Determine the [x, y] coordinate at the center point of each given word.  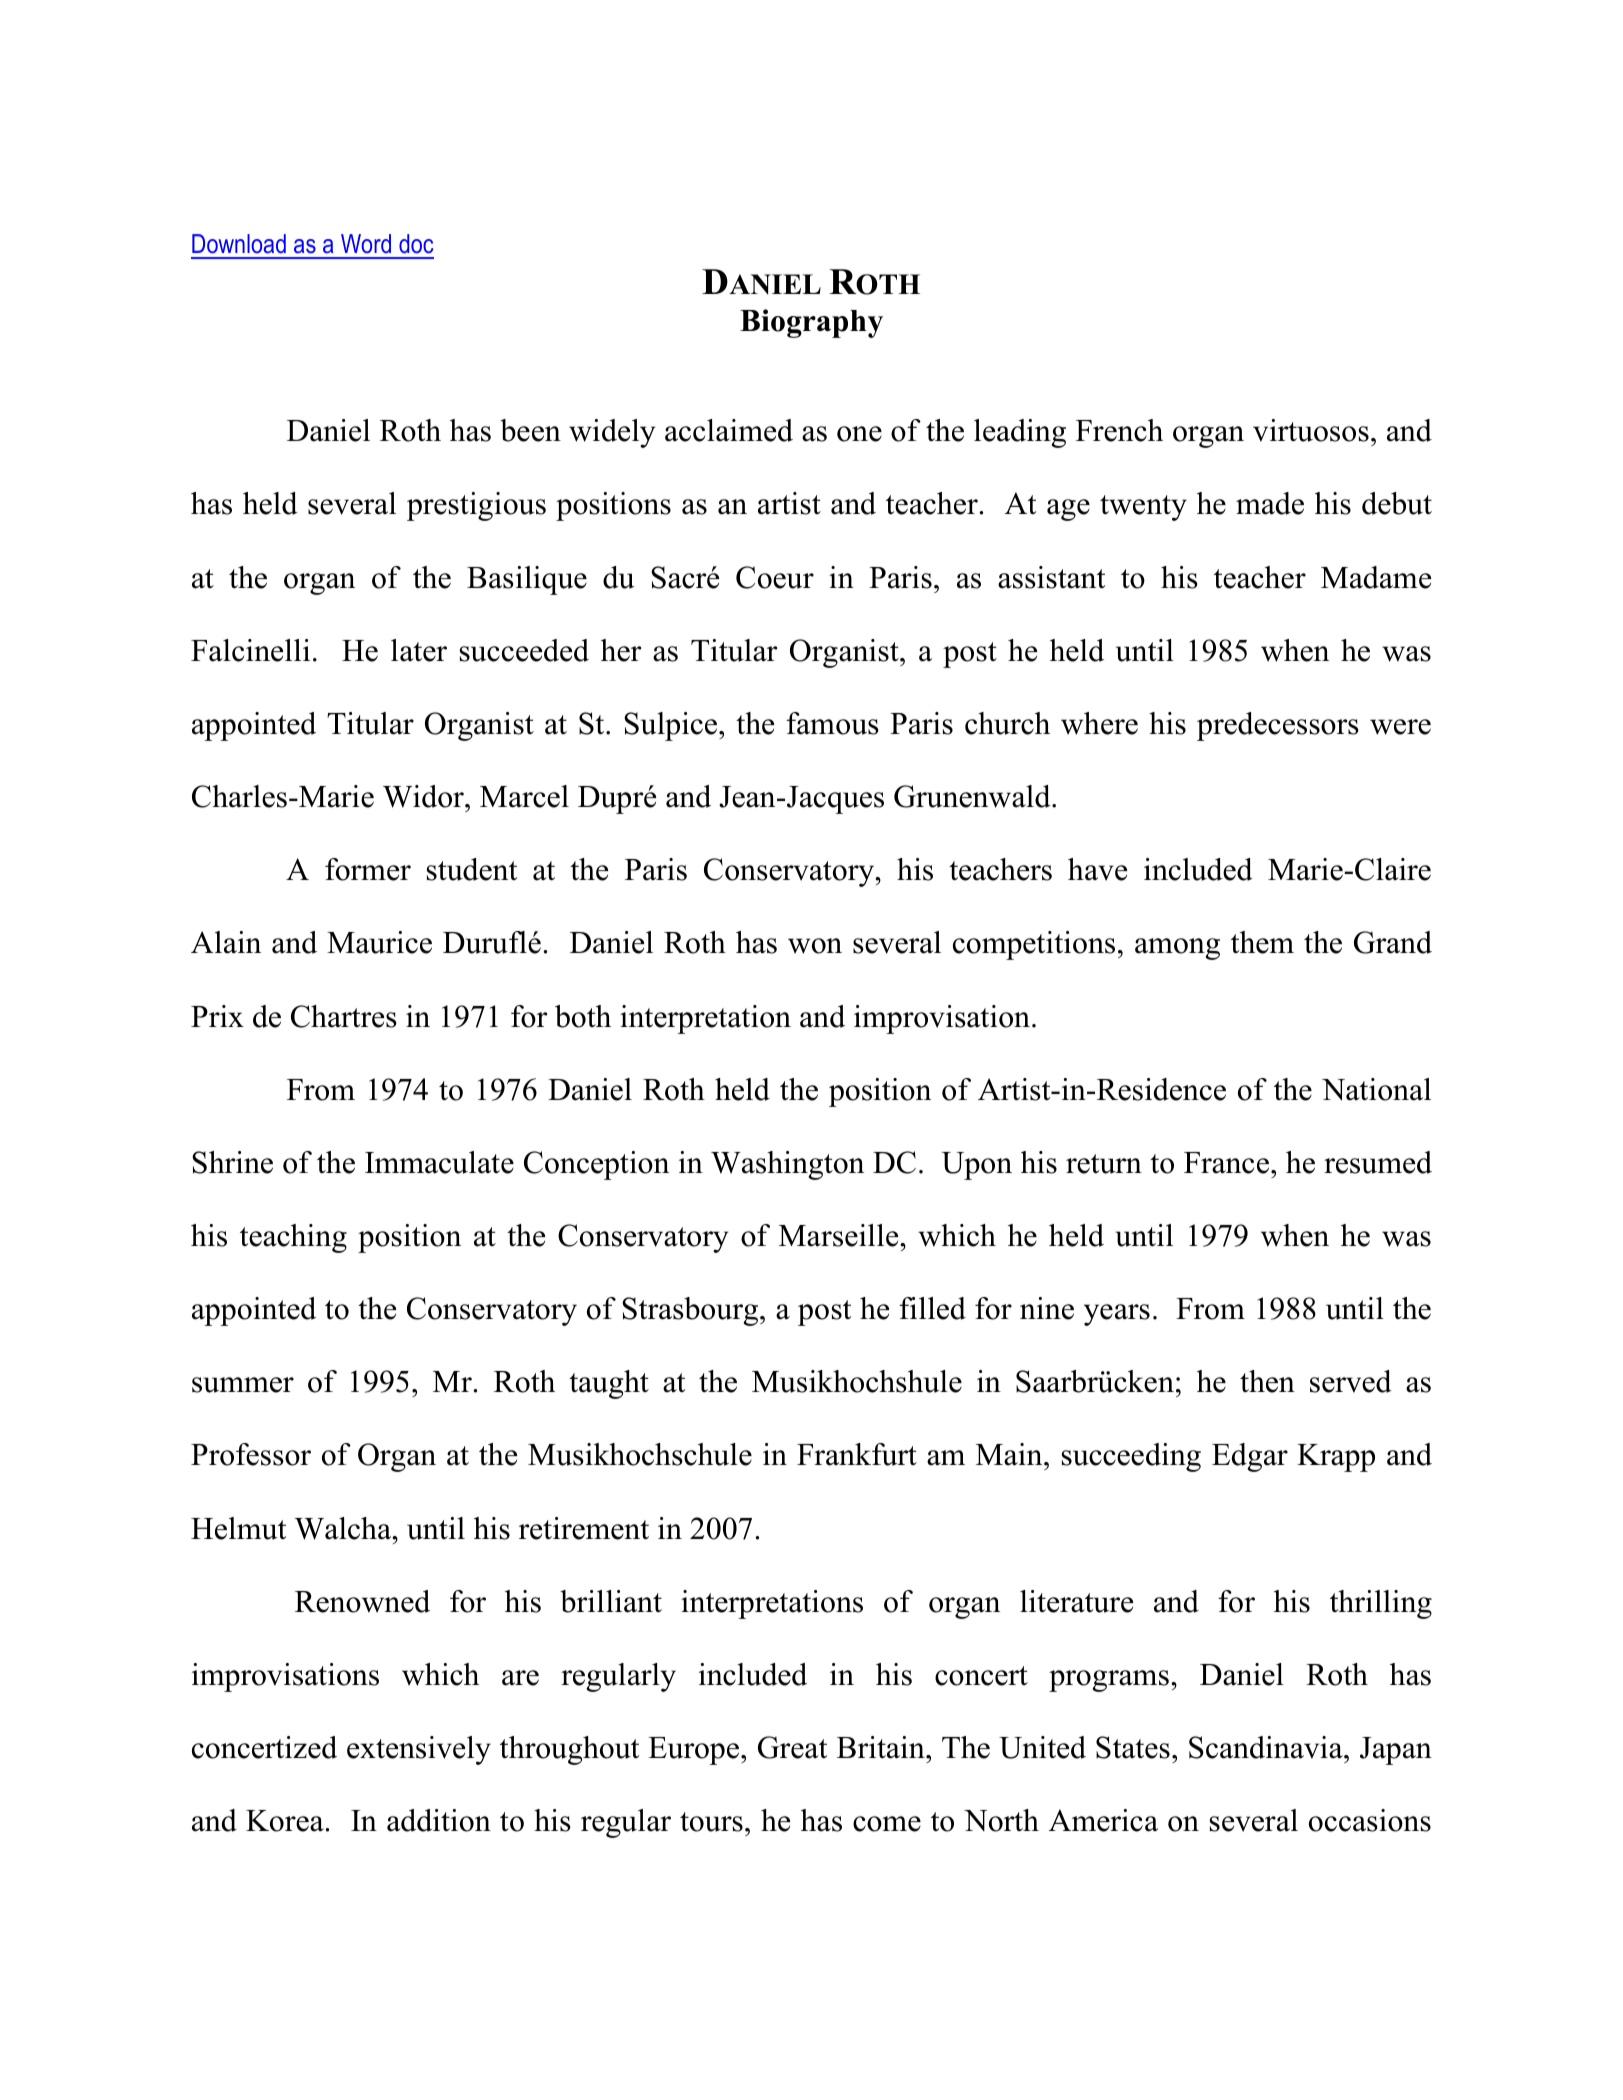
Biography [811, 323]
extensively [419, 1750]
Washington [787, 1165]
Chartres [344, 1016]
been [530, 430]
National [1376, 1089]
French [1119, 430]
